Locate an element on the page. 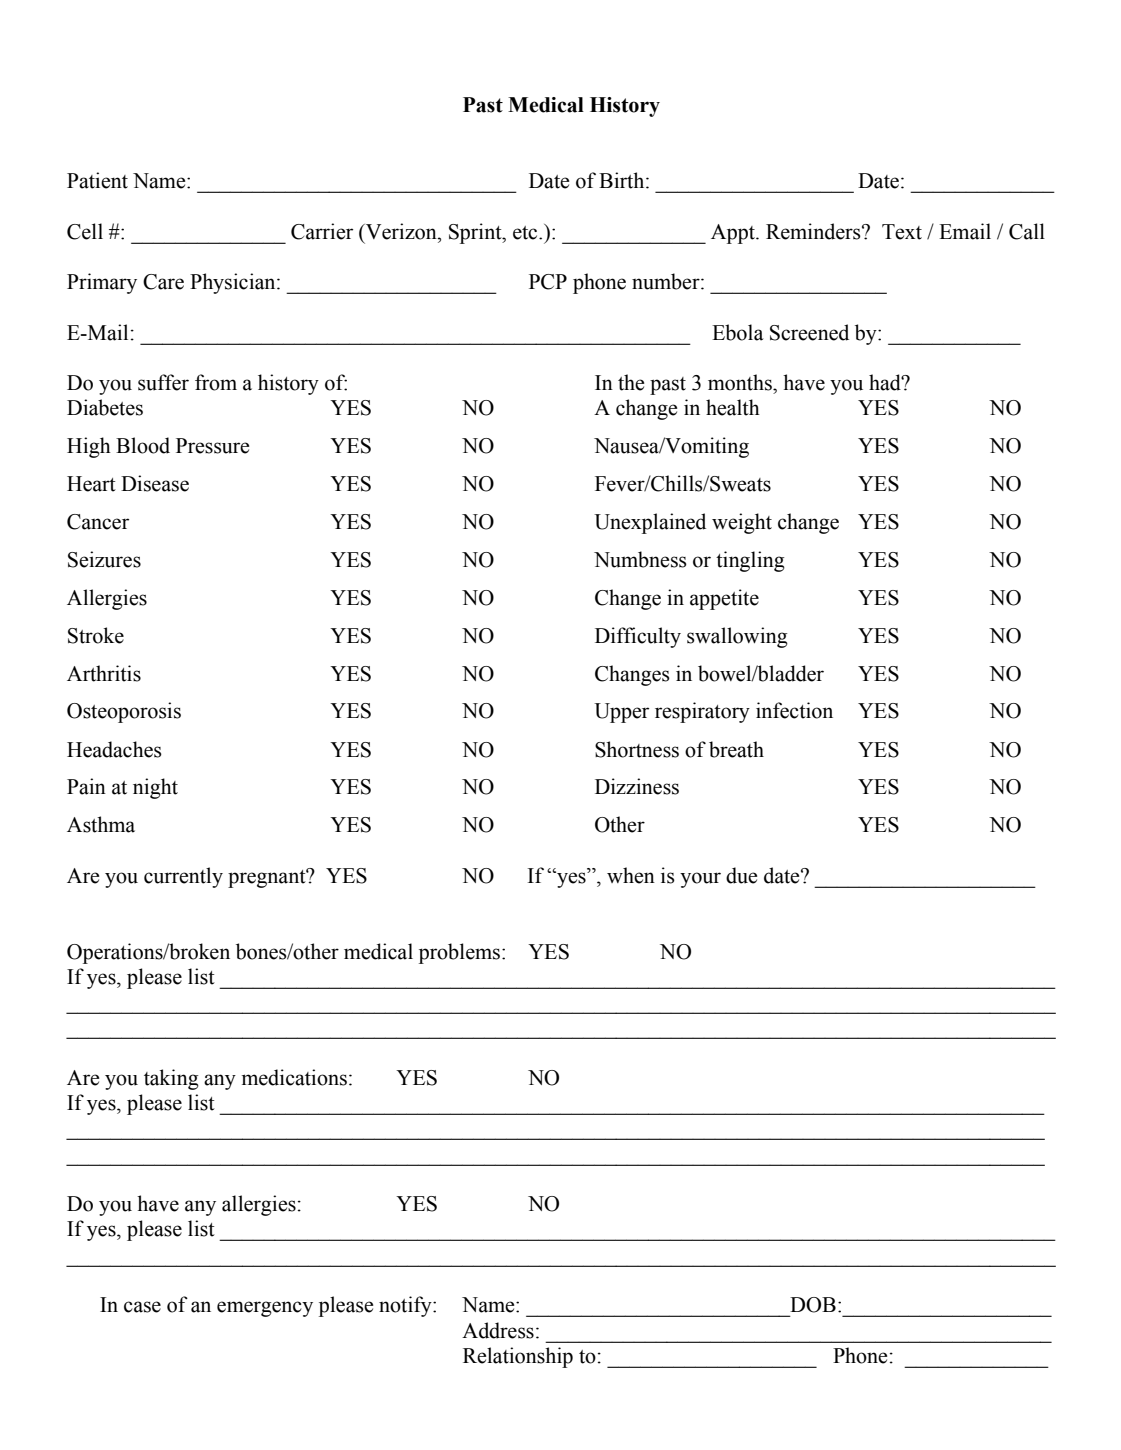 The height and width of the image is (1450, 1121). Text is located at coordinates (902, 232).
